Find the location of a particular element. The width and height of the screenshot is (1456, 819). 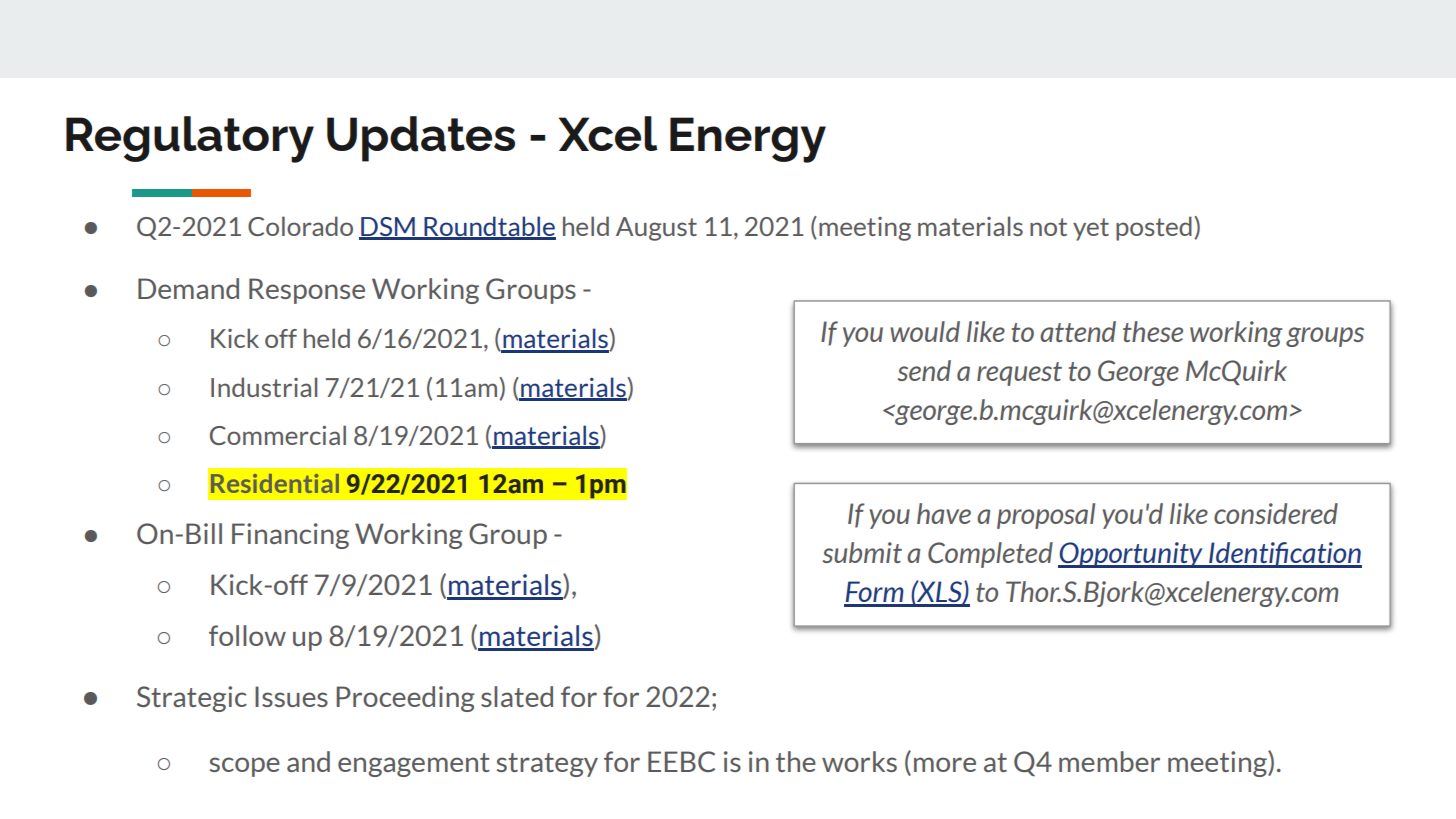

posted is located at coordinates (1154, 228).
